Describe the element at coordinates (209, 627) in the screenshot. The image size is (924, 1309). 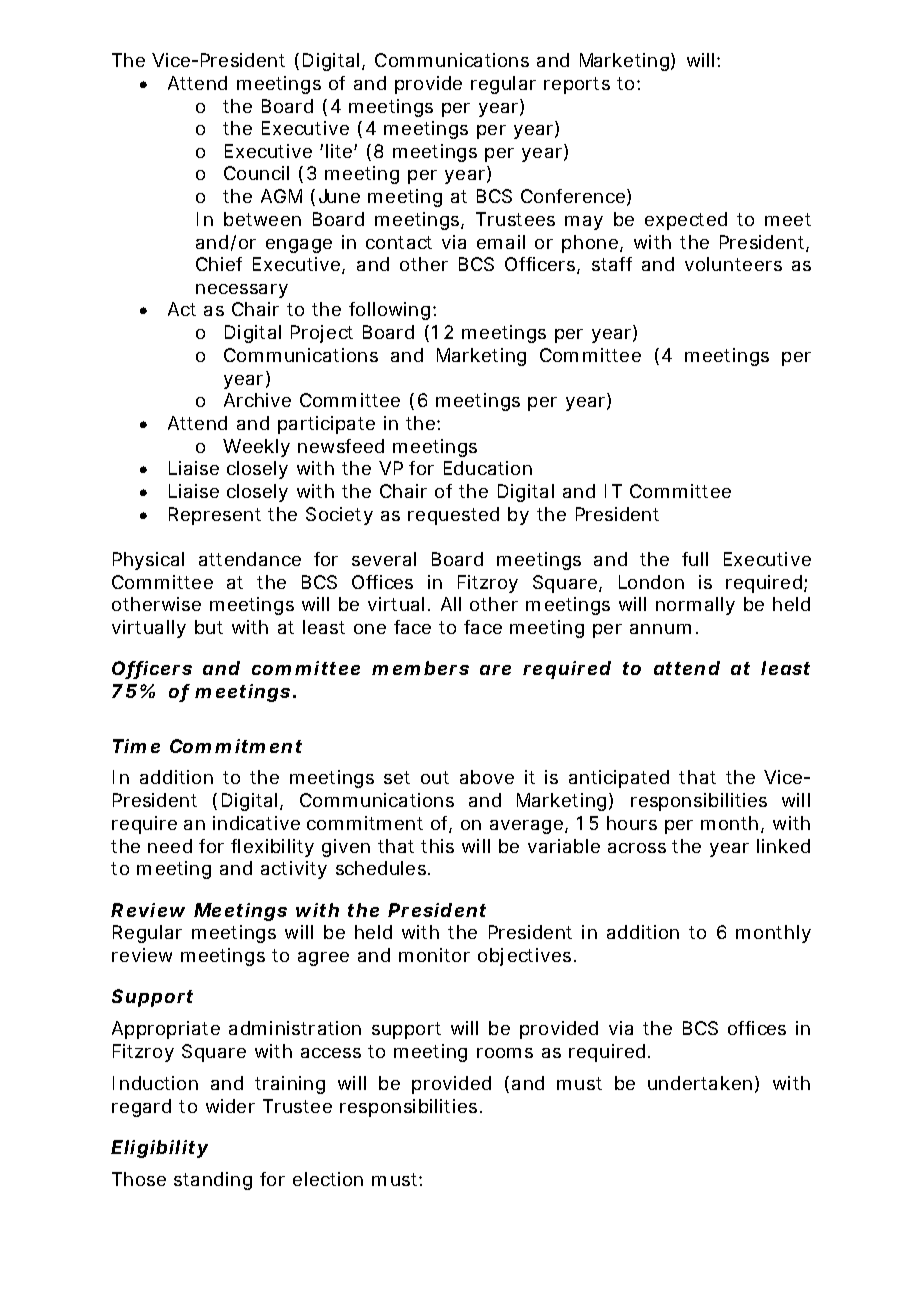
I see `but` at that location.
